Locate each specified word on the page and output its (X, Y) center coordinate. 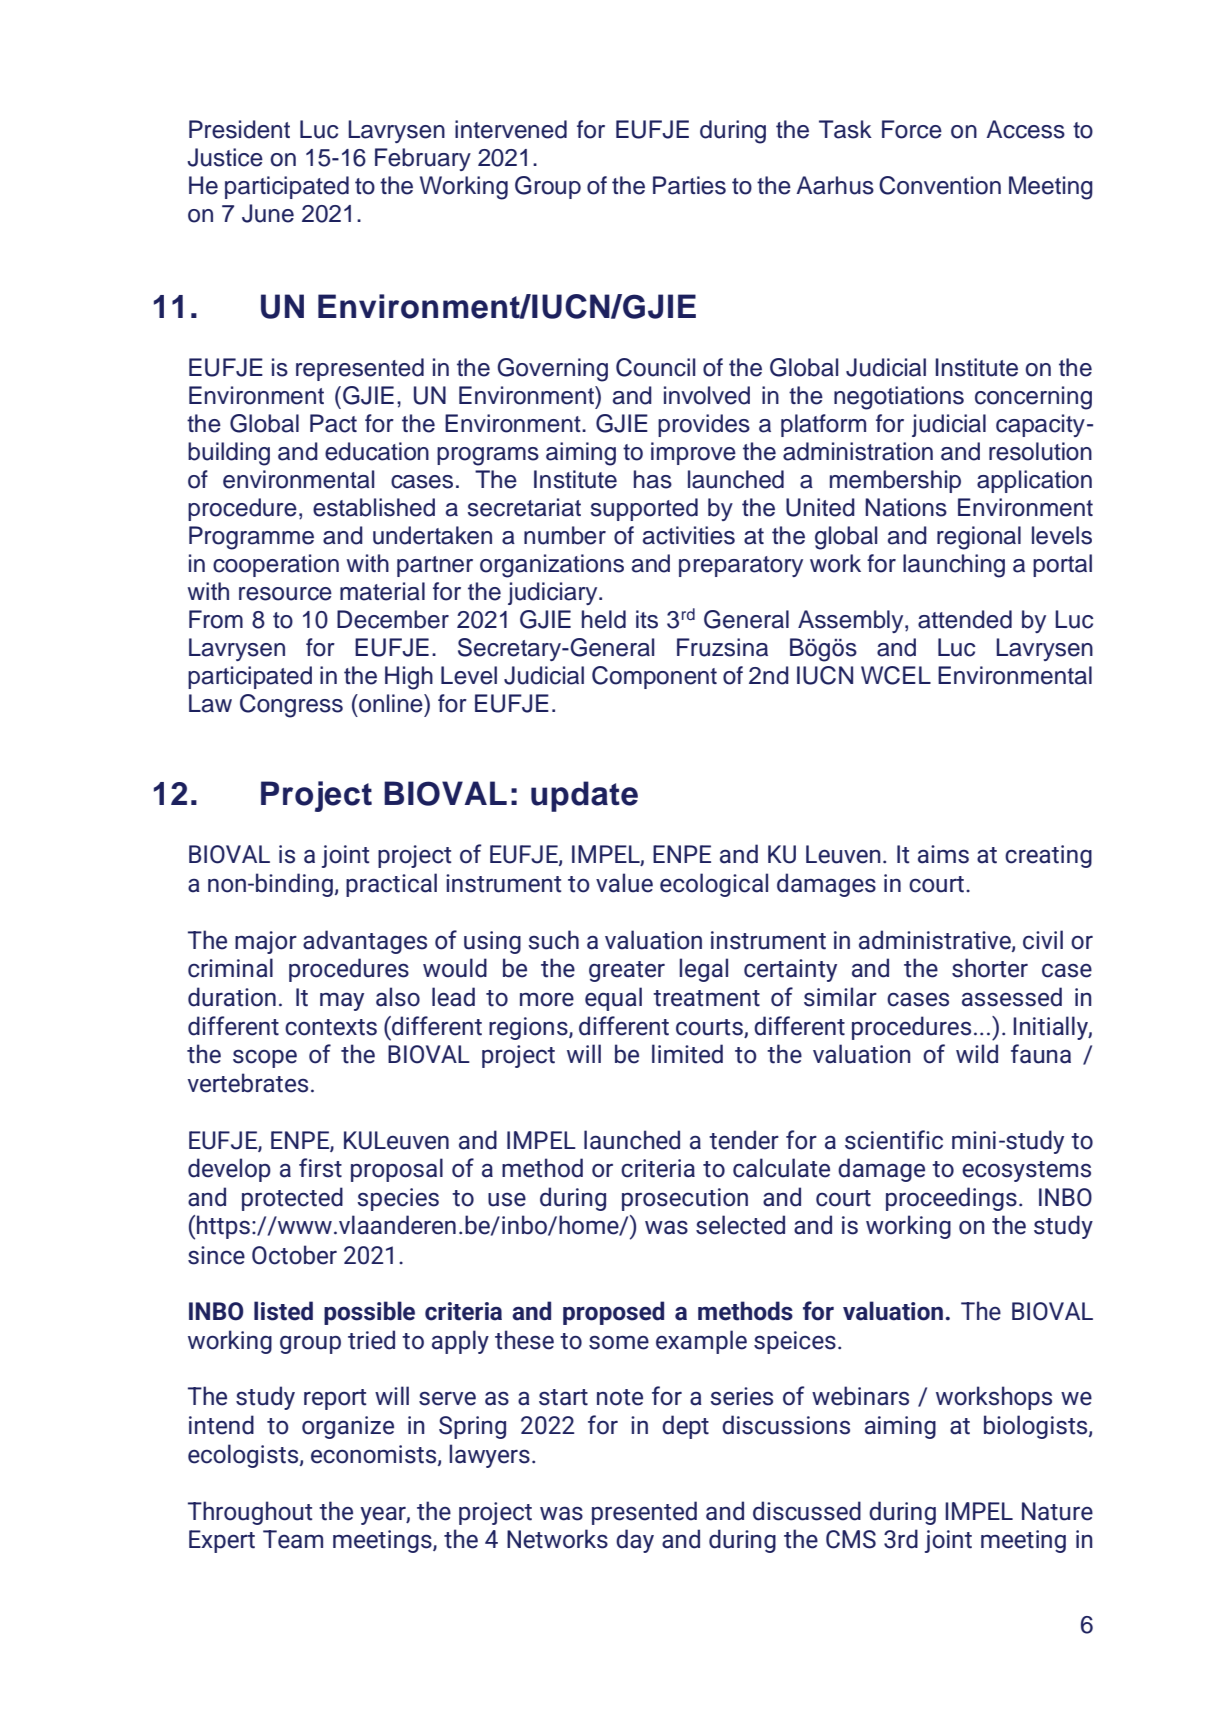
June (268, 213)
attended (965, 619)
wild (977, 1054)
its (647, 619)
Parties (689, 185)
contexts (331, 1027)
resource (285, 594)
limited (687, 1054)
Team (293, 1539)
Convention (940, 185)
